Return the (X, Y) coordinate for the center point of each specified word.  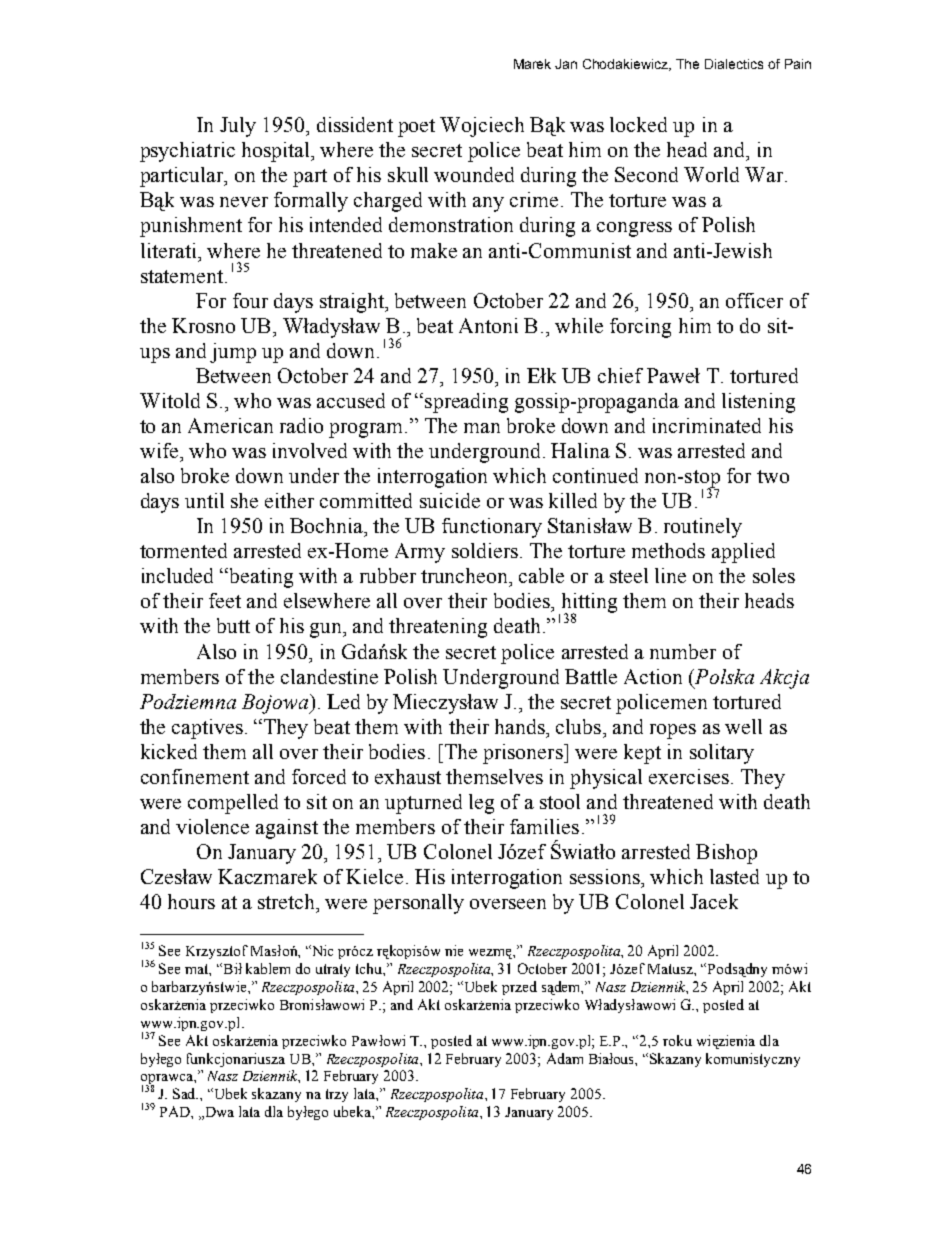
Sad (185, 1093)
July (238, 127)
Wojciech (482, 127)
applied (743, 553)
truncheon (466, 577)
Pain (798, 64)
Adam (565, 1058)
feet (225, 600)
